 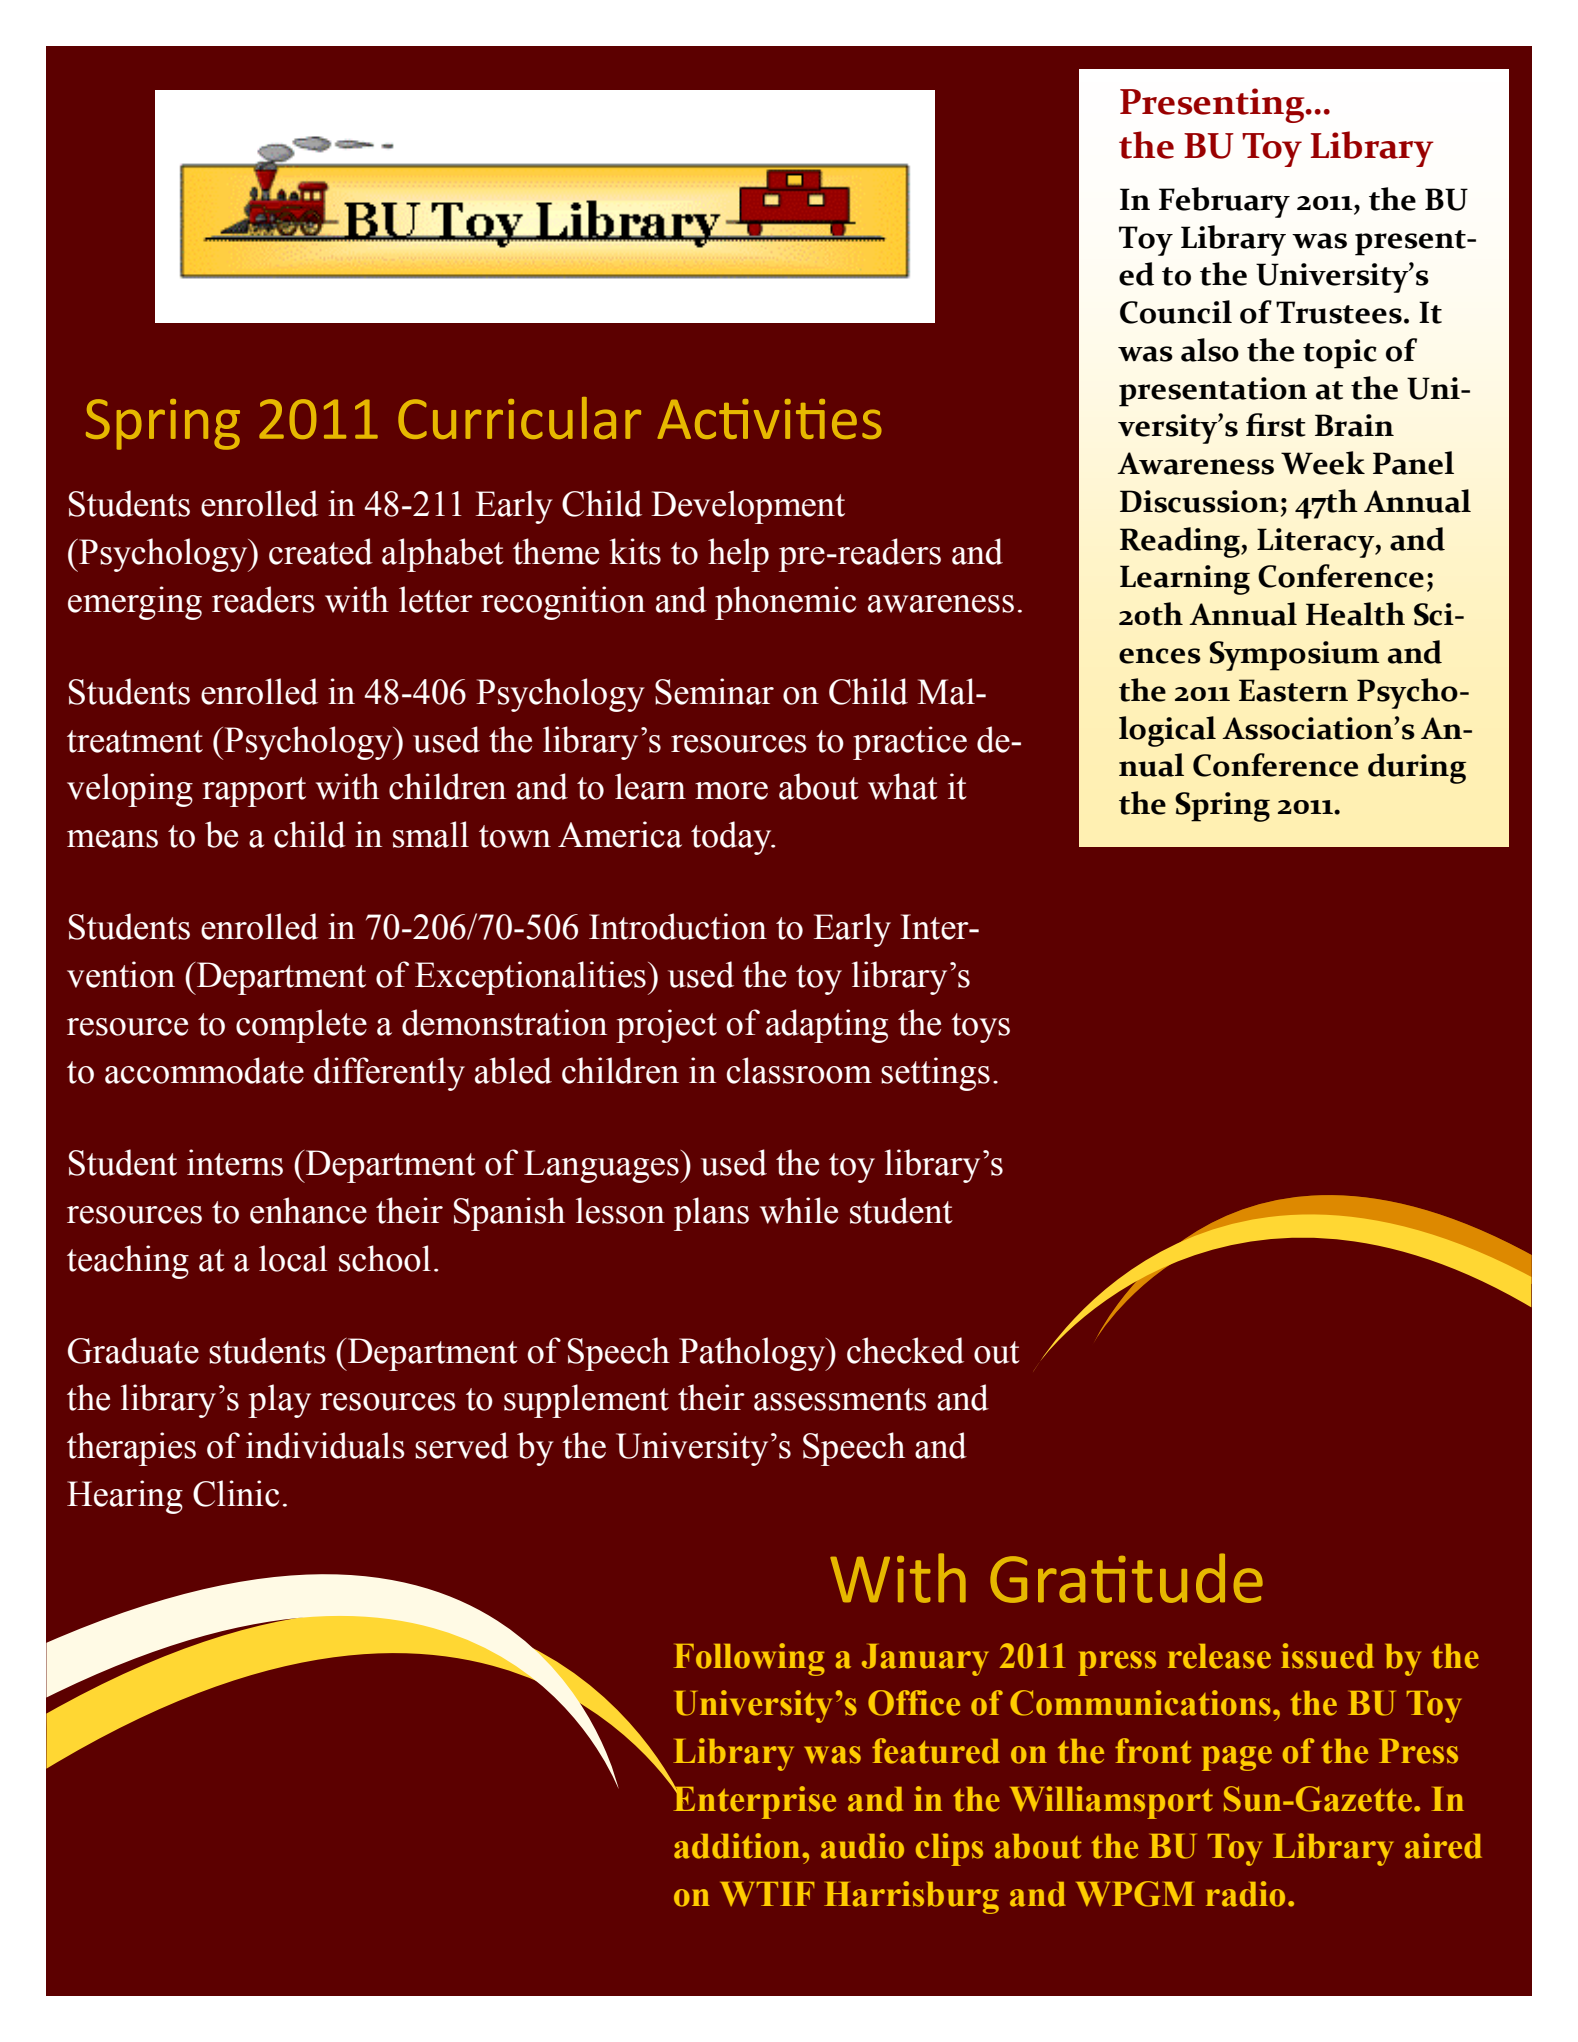 I want to click on Pathology, so click(x=753, y=1354).
